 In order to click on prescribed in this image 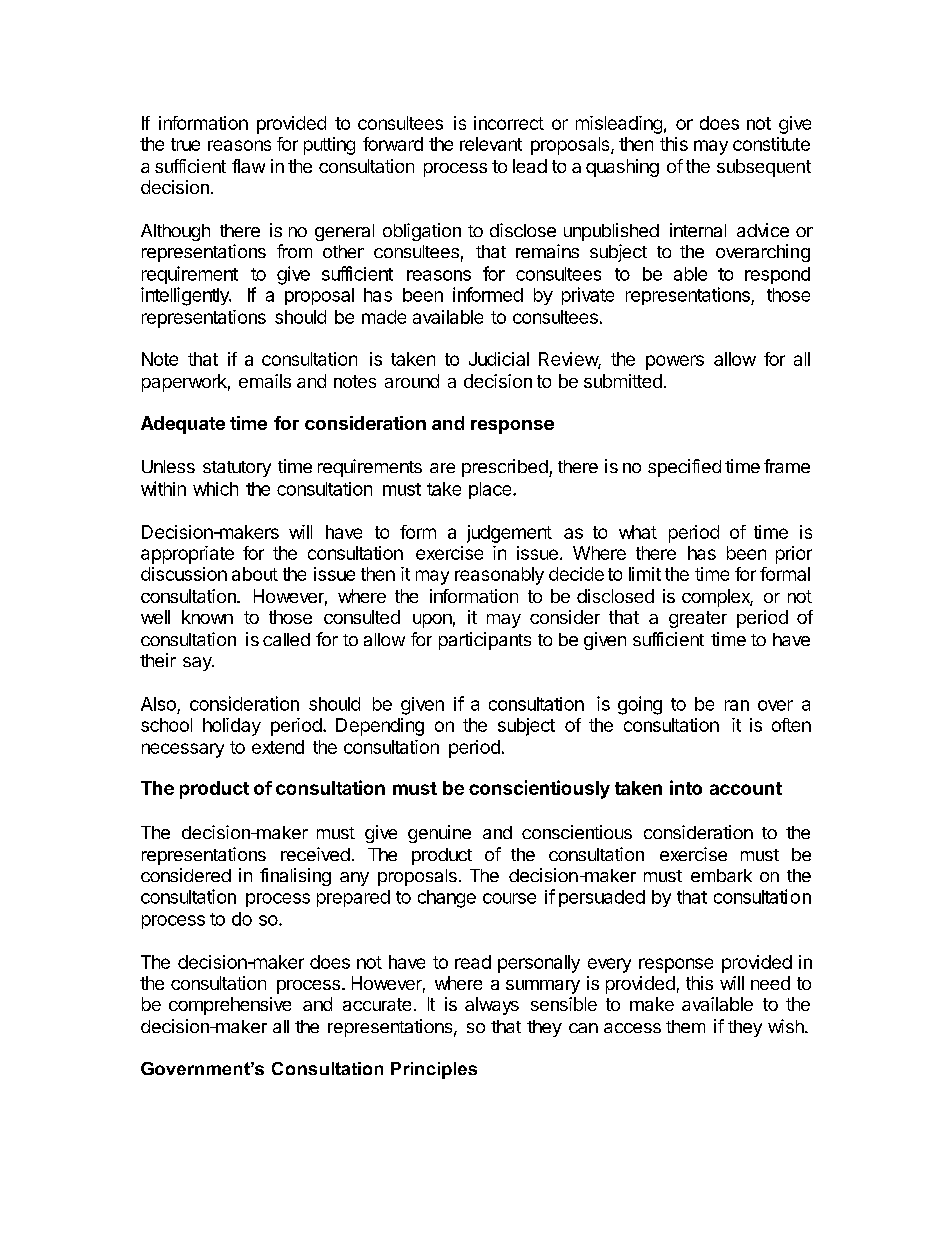, I will do `click(505, 468)`.
